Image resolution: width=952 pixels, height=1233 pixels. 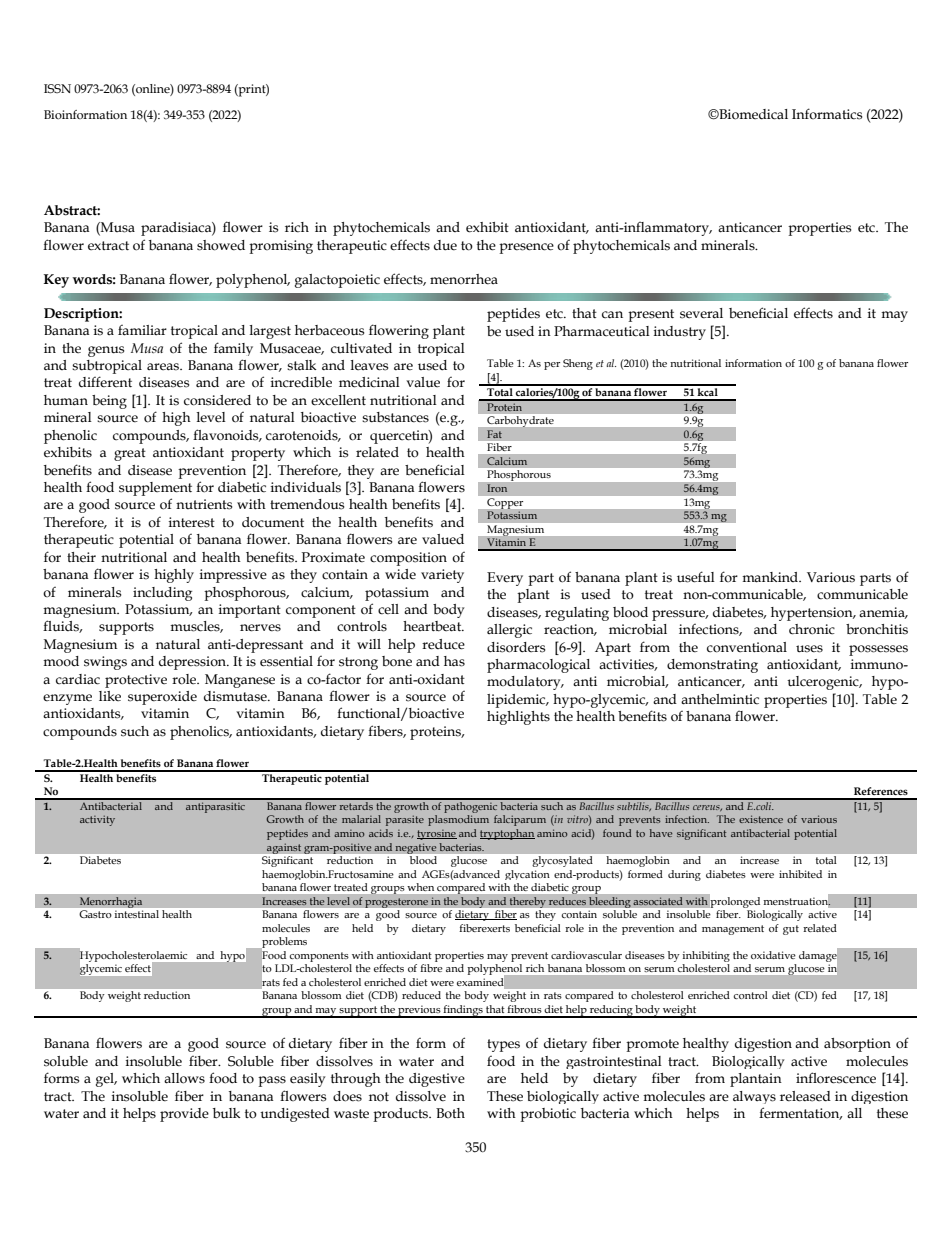 What do you see at coordinates (445, 245) in the document?
I see `due` at bounding box center [445, 245].
